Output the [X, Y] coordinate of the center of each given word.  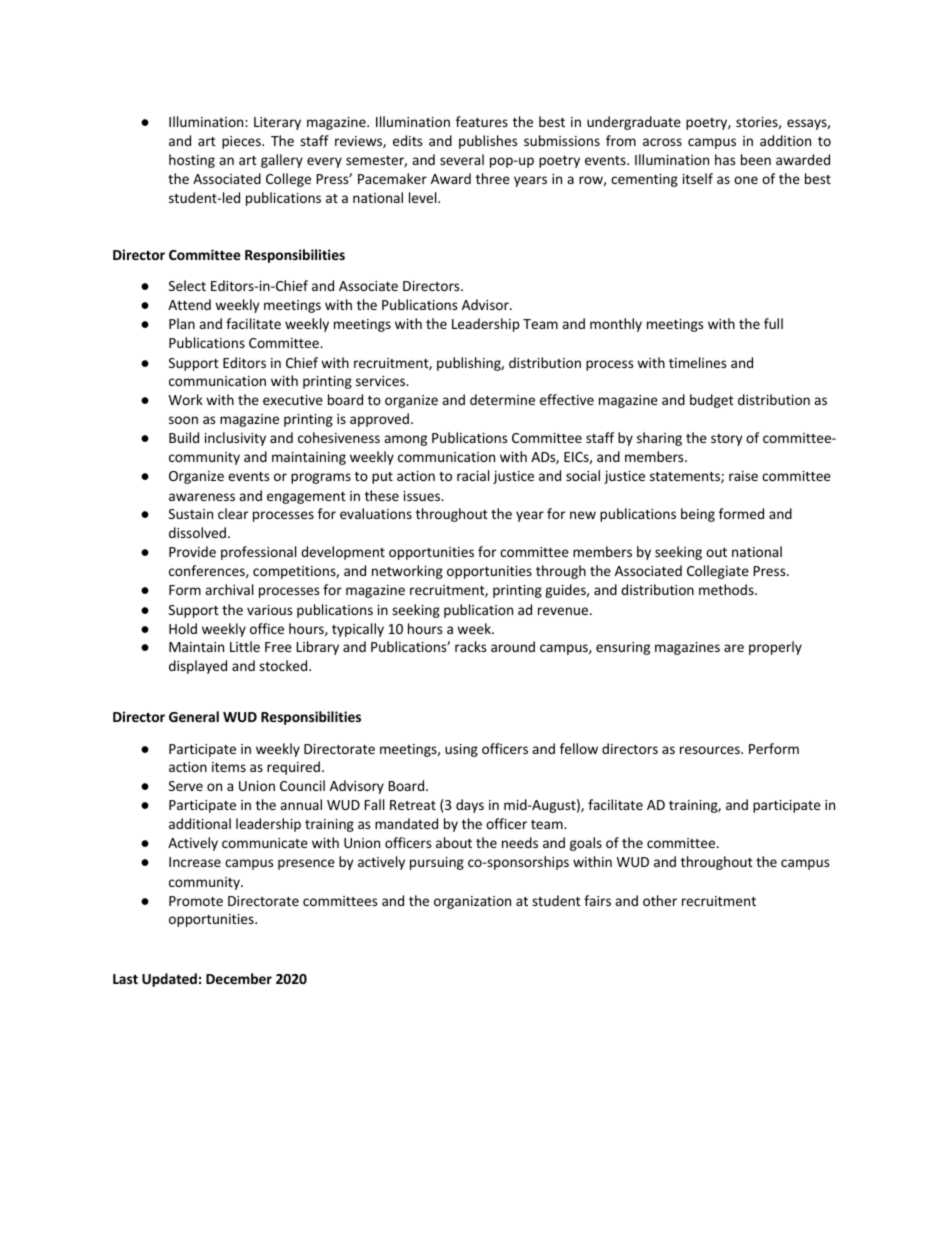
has [725, 159]
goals [586, 844]
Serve [186, 786]
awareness [202, 497]
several [462, 159]
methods [727, 589]
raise [743, 476]
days [470, 806]
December [239, 978]
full [773, 323]
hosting [192, 161]
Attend [189, 304]
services [382, 381]
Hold [183, 628]
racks [470, 646]
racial [473, 475]
